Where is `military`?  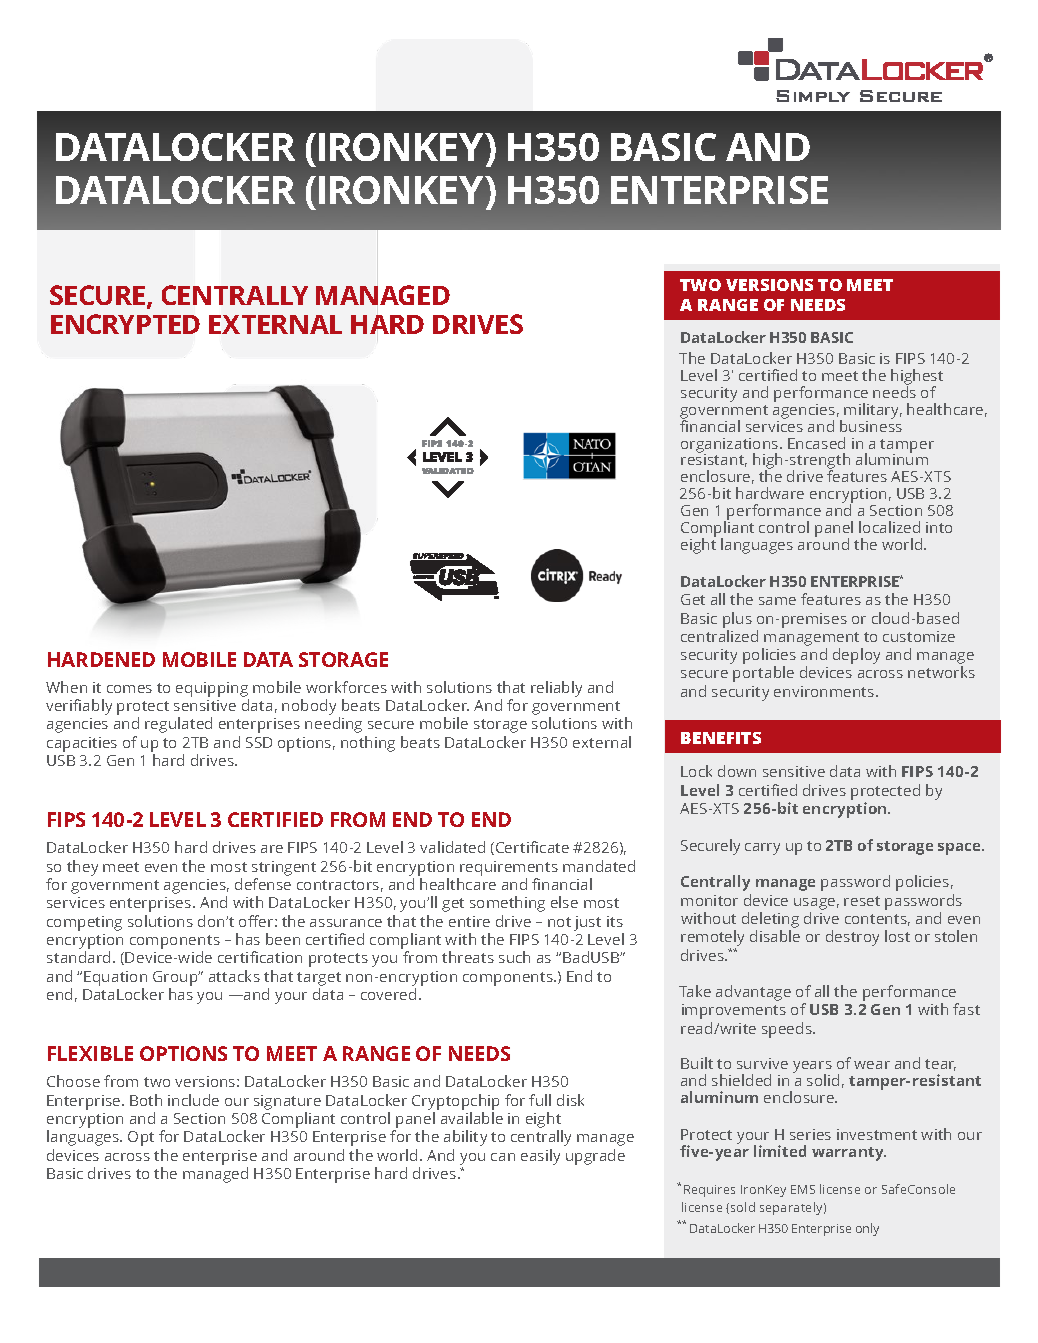 military is located at coordinates (873, 411).
